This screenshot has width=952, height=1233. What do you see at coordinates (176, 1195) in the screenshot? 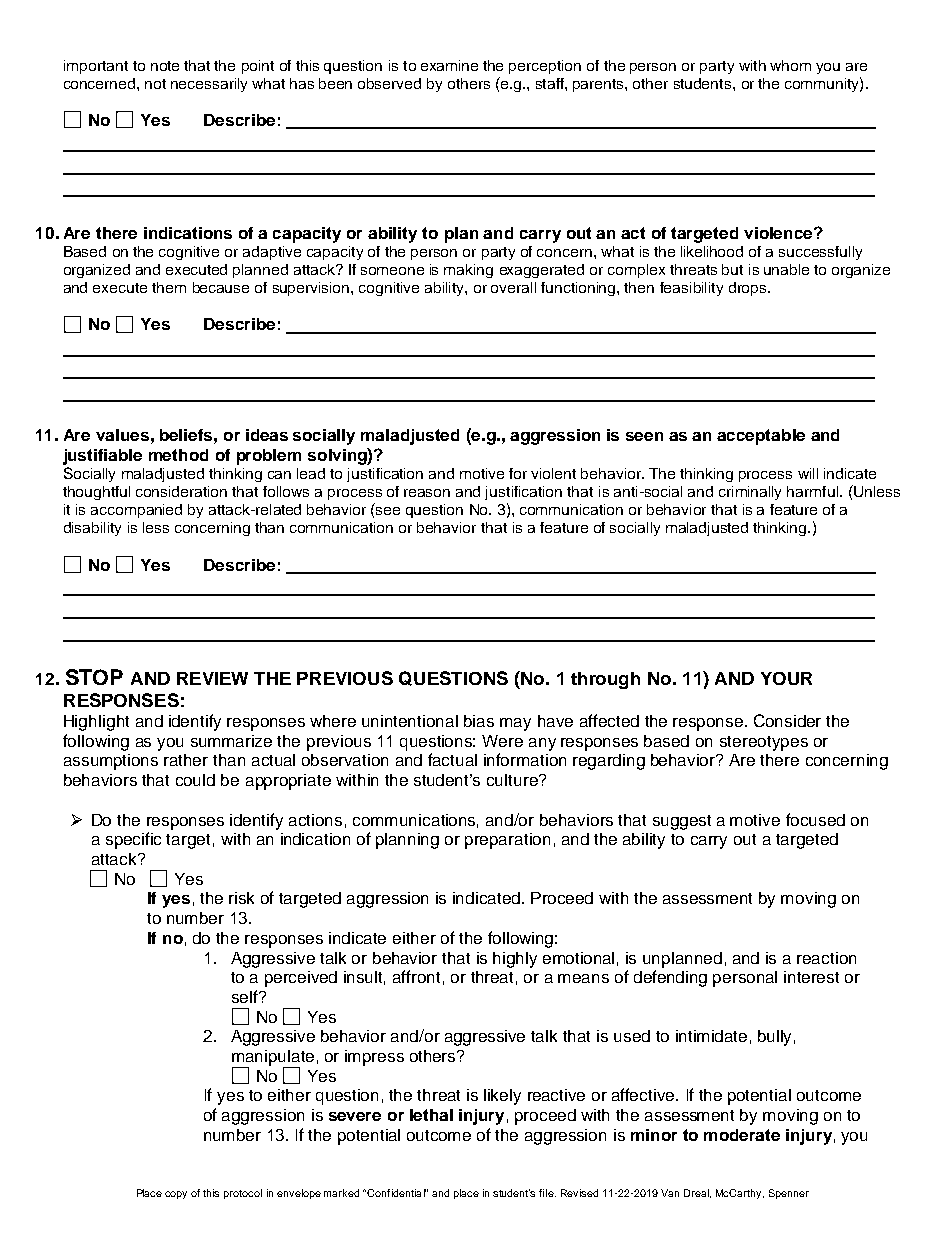
I see `copy` at bounding box center [176, 1195].
